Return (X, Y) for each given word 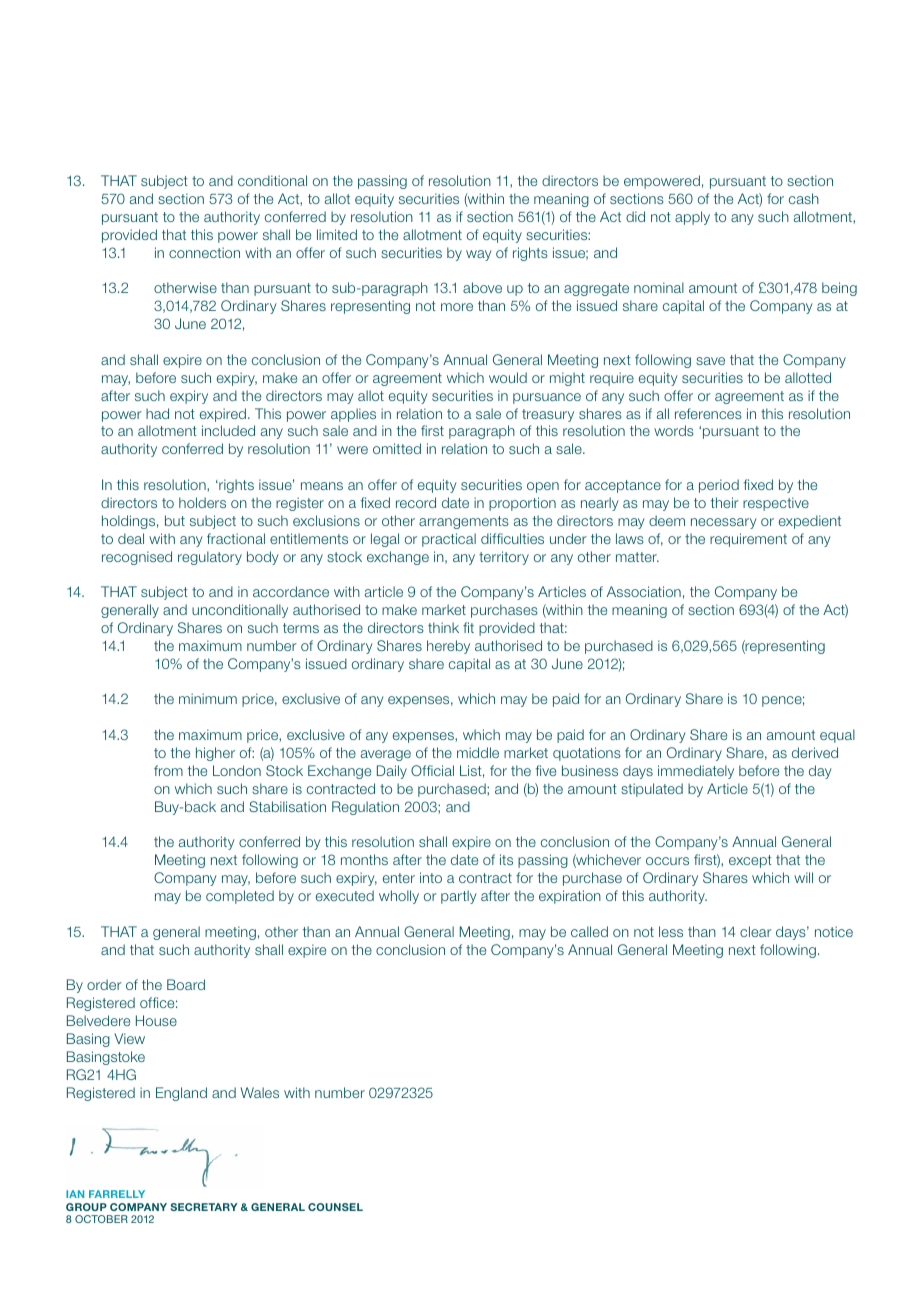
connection (204, 252)
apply (692, 218)
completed (240, 897)
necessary (724, 523)
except (750, 861)
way (479, 255)
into (431, 877)
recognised (137, 558)
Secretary (204, 1207)
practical (449, 540)
